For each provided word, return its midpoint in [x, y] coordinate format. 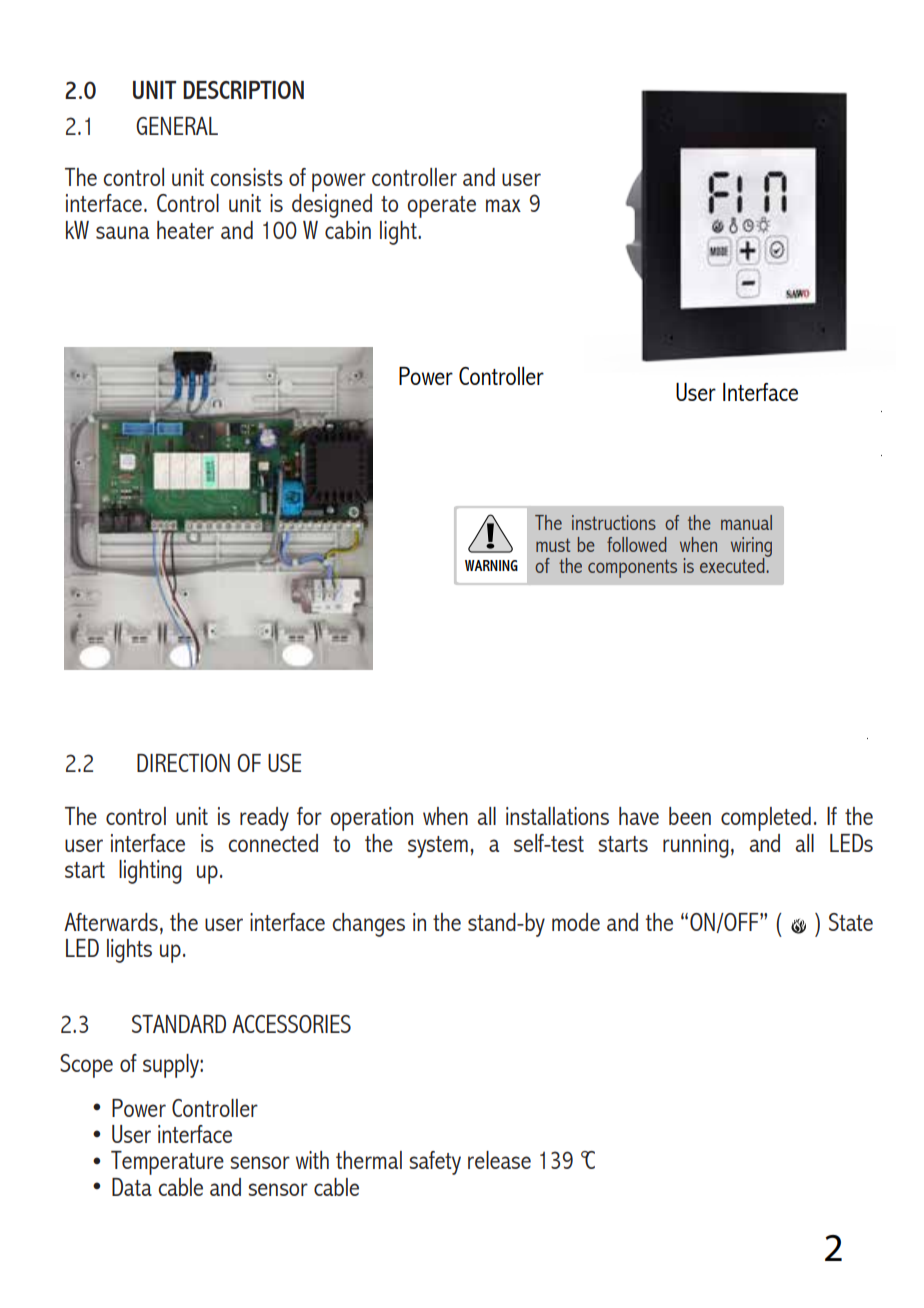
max [503, 205]
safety [435, 1163]
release [499, 1160]
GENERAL [177, 126]
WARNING [491, 565]
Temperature [167, 1163]
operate [441, 207]
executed [733, 564]
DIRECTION [183, 763]
